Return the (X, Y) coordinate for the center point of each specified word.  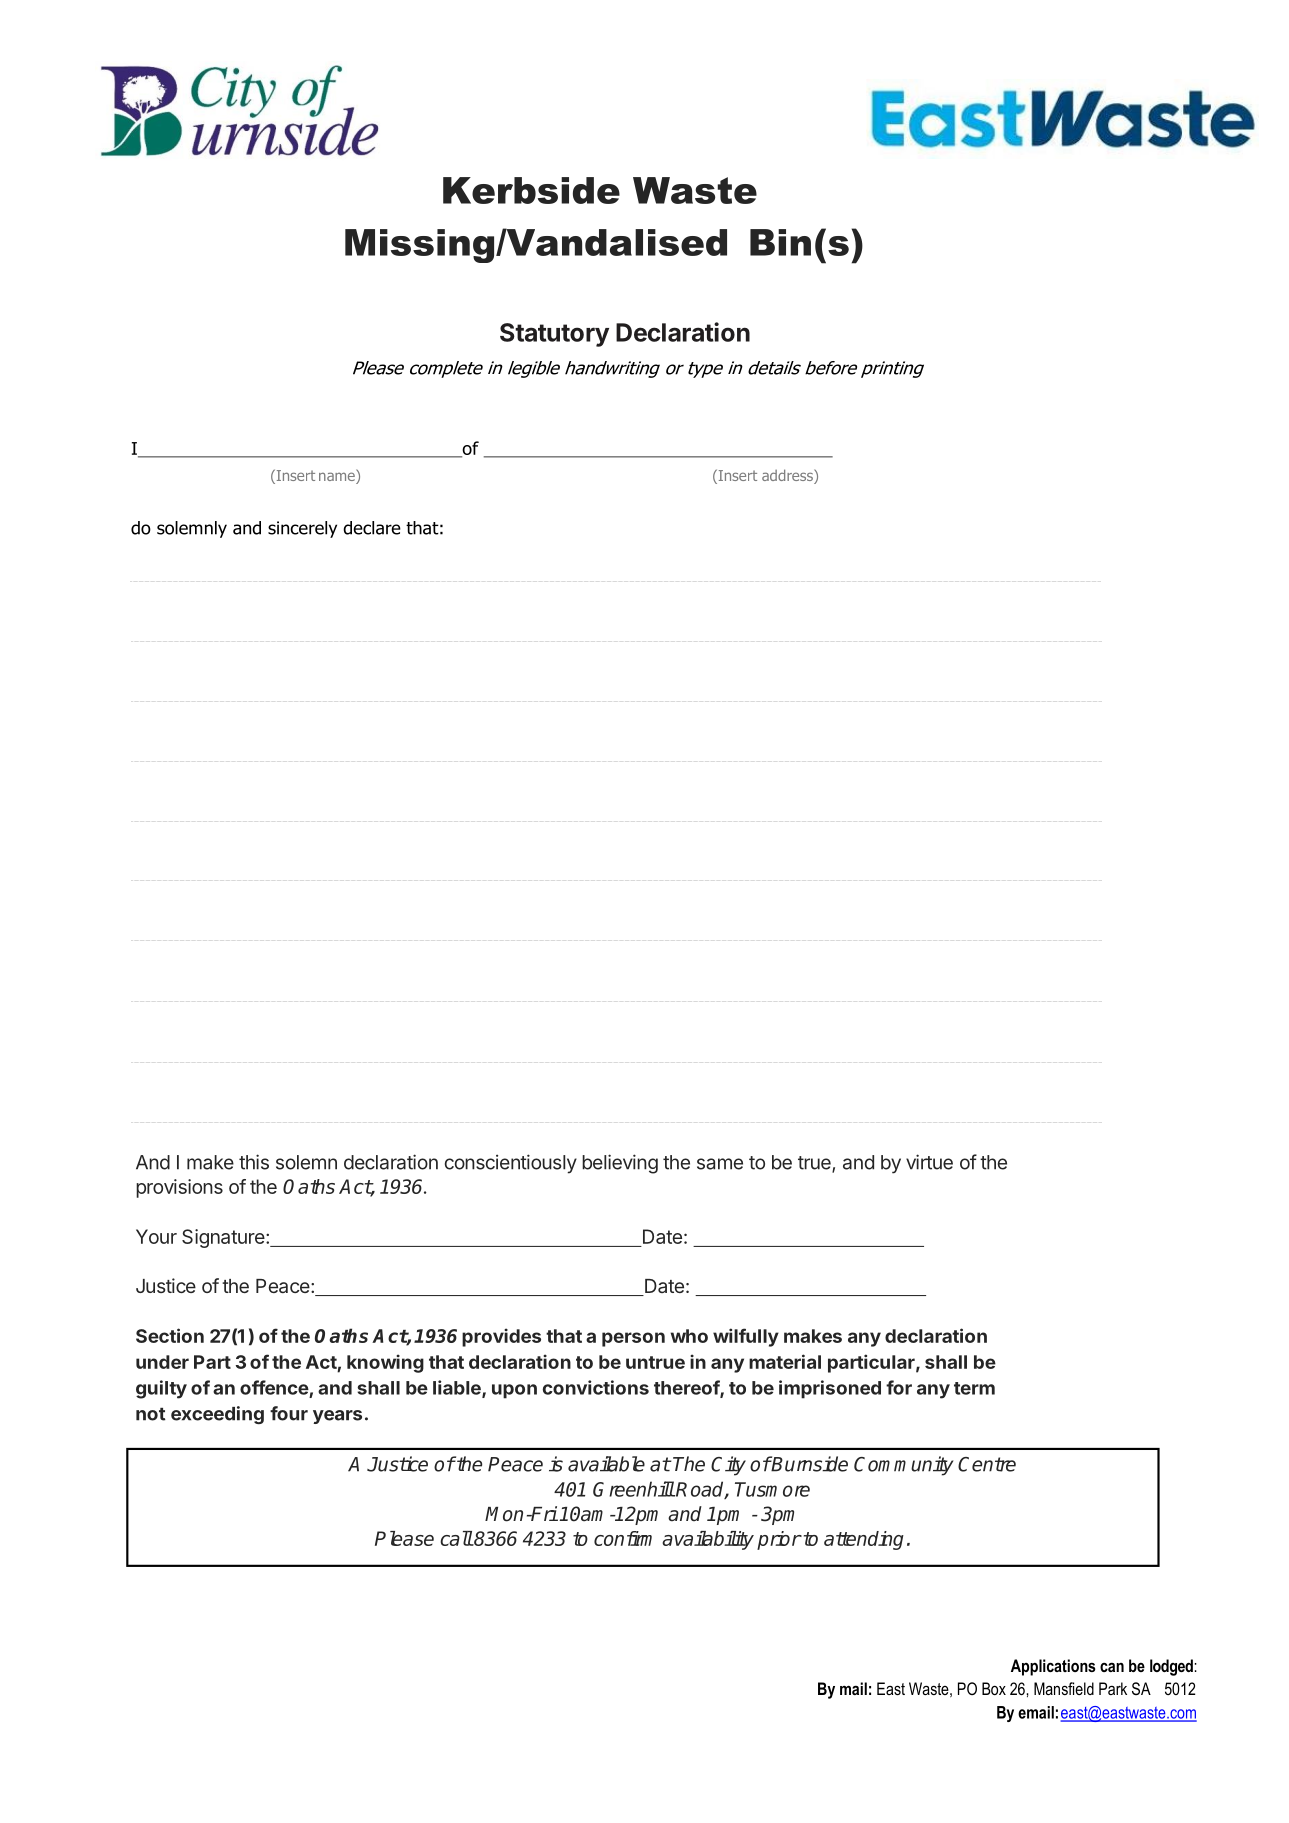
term (974, 1388)
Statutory (554, 335)
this (254, 1162)
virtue (929, 1162)
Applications (1053, 1667)
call (456, 1538)
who (689, 1336)
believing (620, 1164)
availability (708, 1540)
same (720, 1164)
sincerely (302, 529)
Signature (224, 1238)
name (338, 477)
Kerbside (531, 190)
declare (372, 528)
